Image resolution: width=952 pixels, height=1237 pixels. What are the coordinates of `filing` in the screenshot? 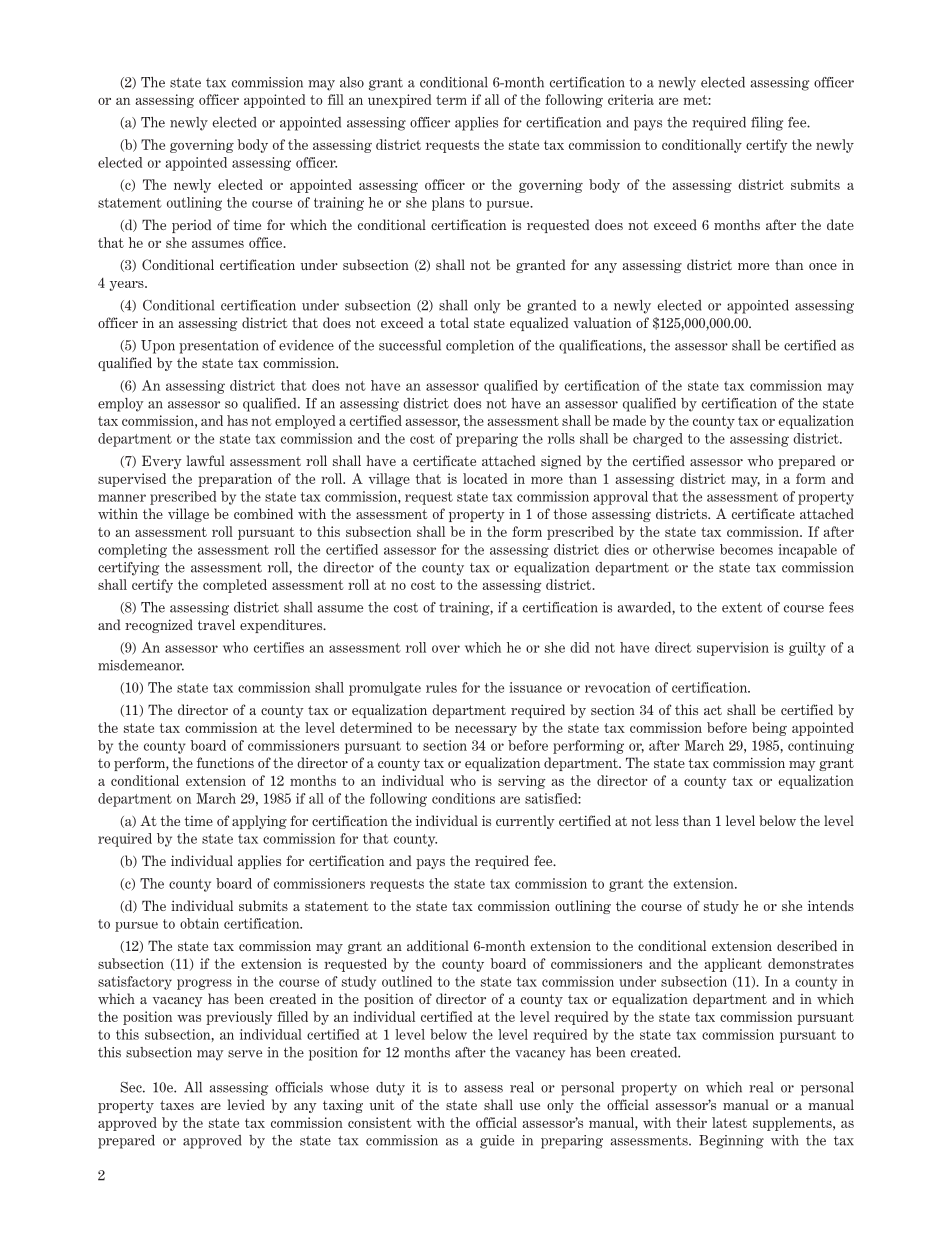 It's located at (767, 124).
